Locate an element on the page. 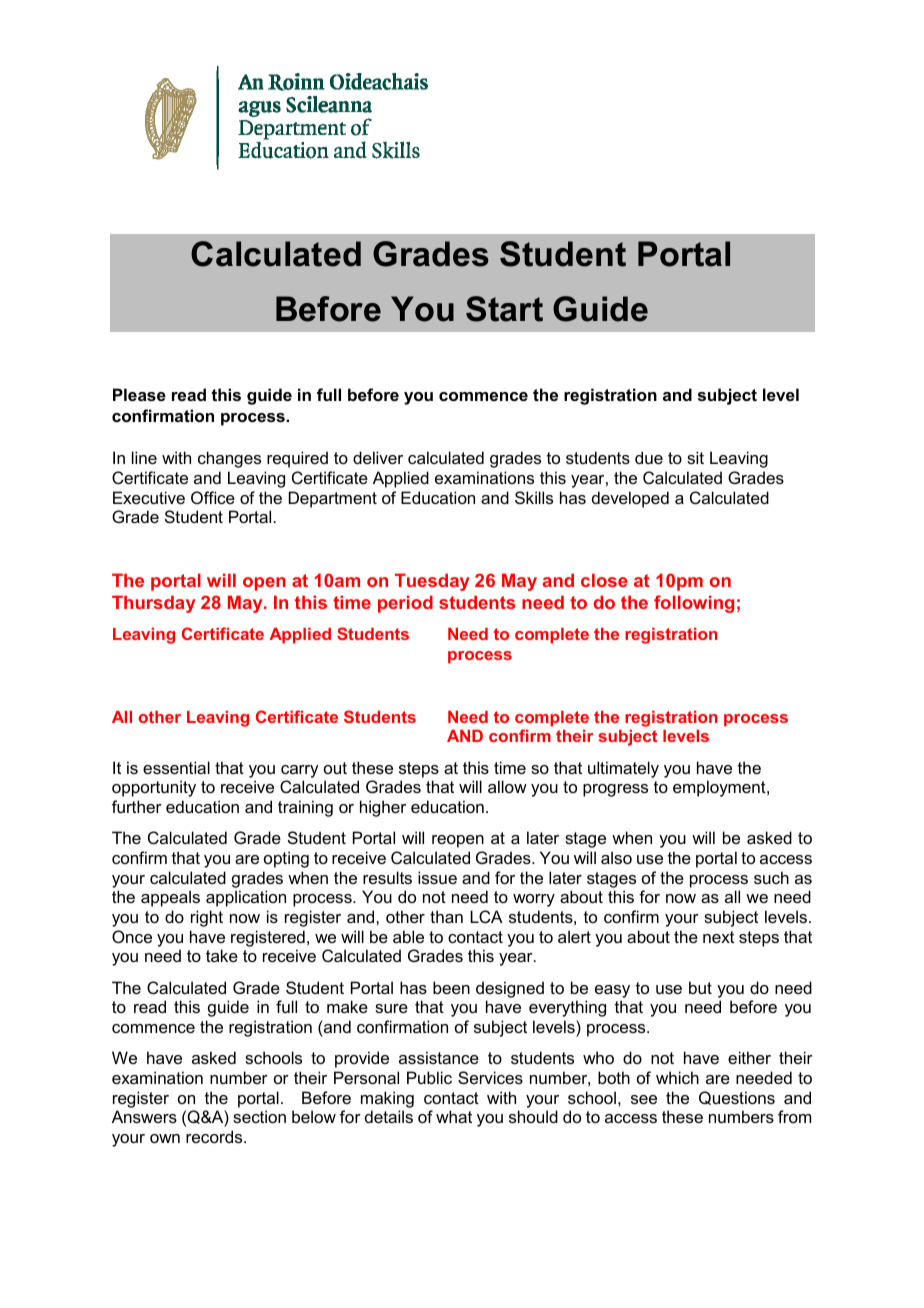 This page has height=1308, width=924. sit is located at coordinates (695, 457).
